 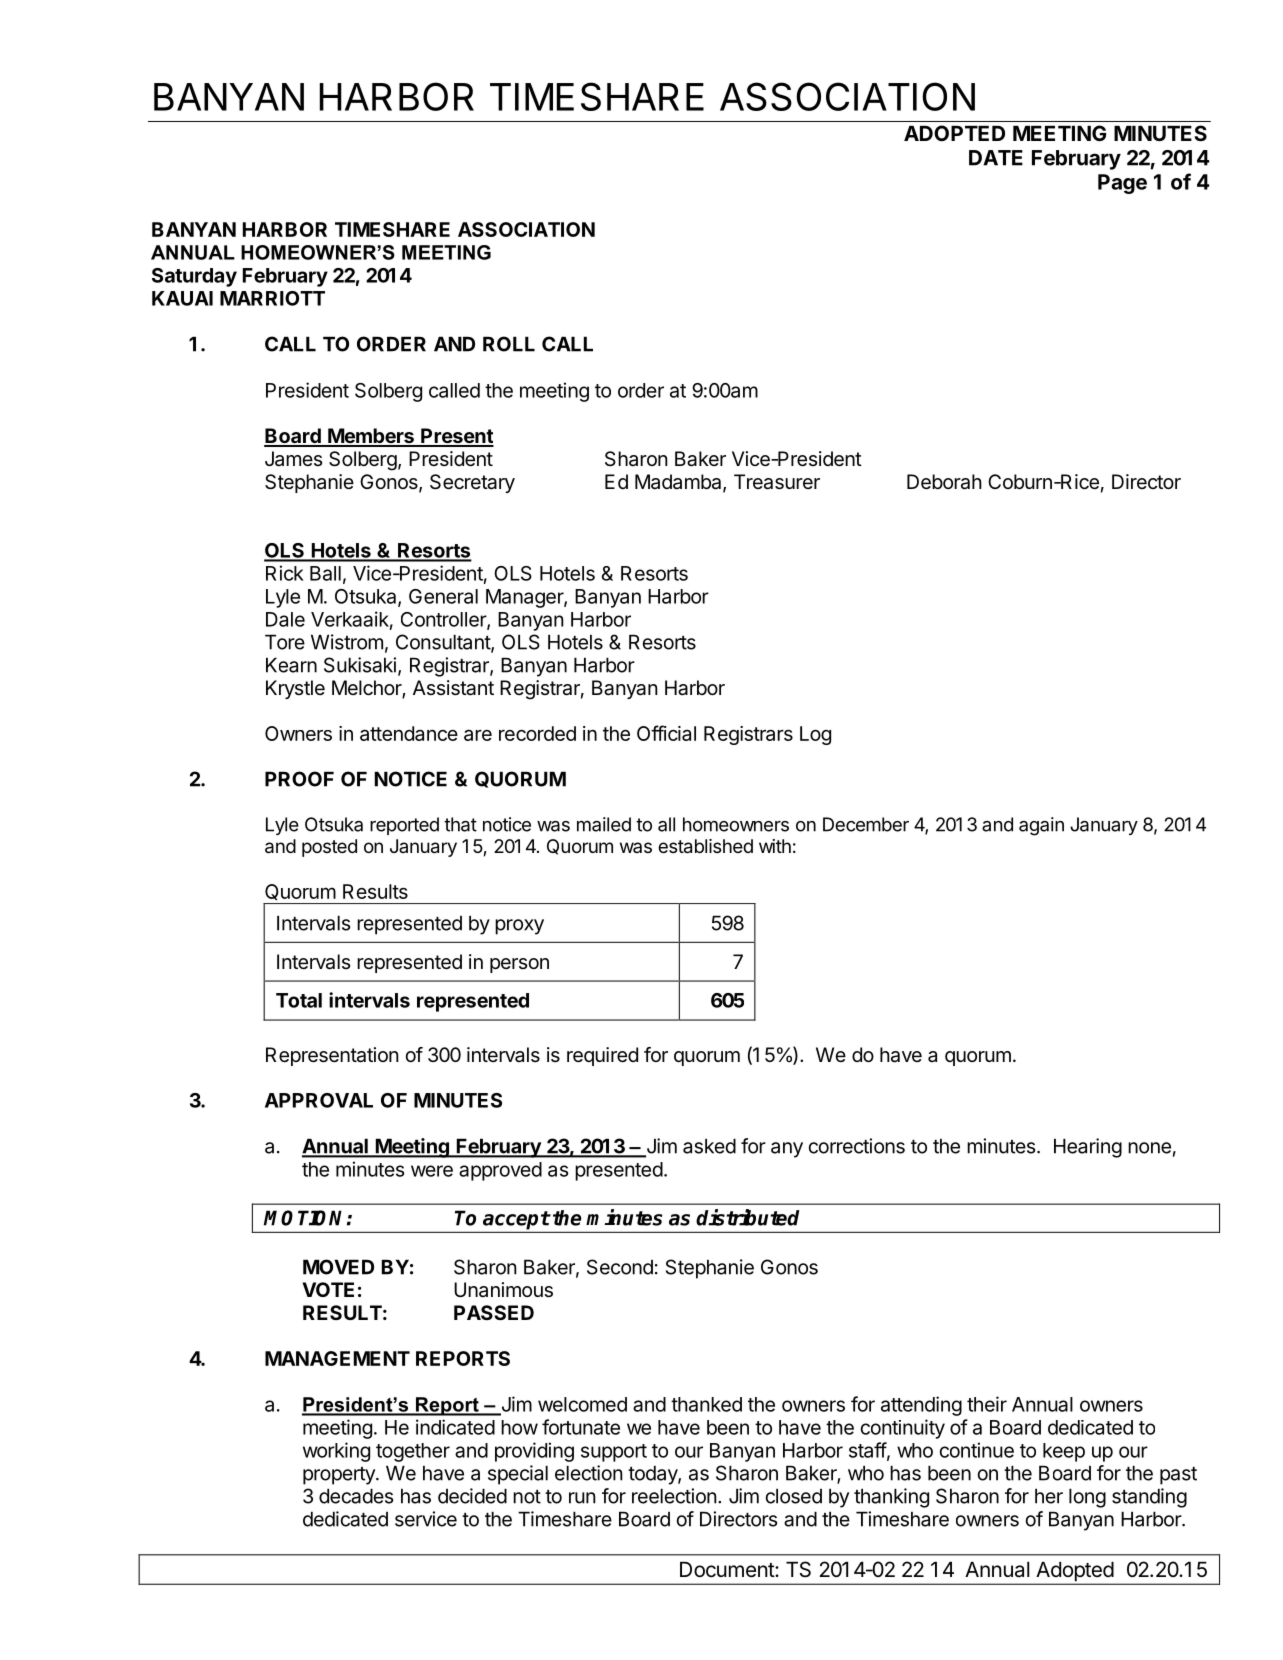 What do you see at coordinates (1087, 1498) in the image?
I see `long` at bounding box center [1087, 1498].
